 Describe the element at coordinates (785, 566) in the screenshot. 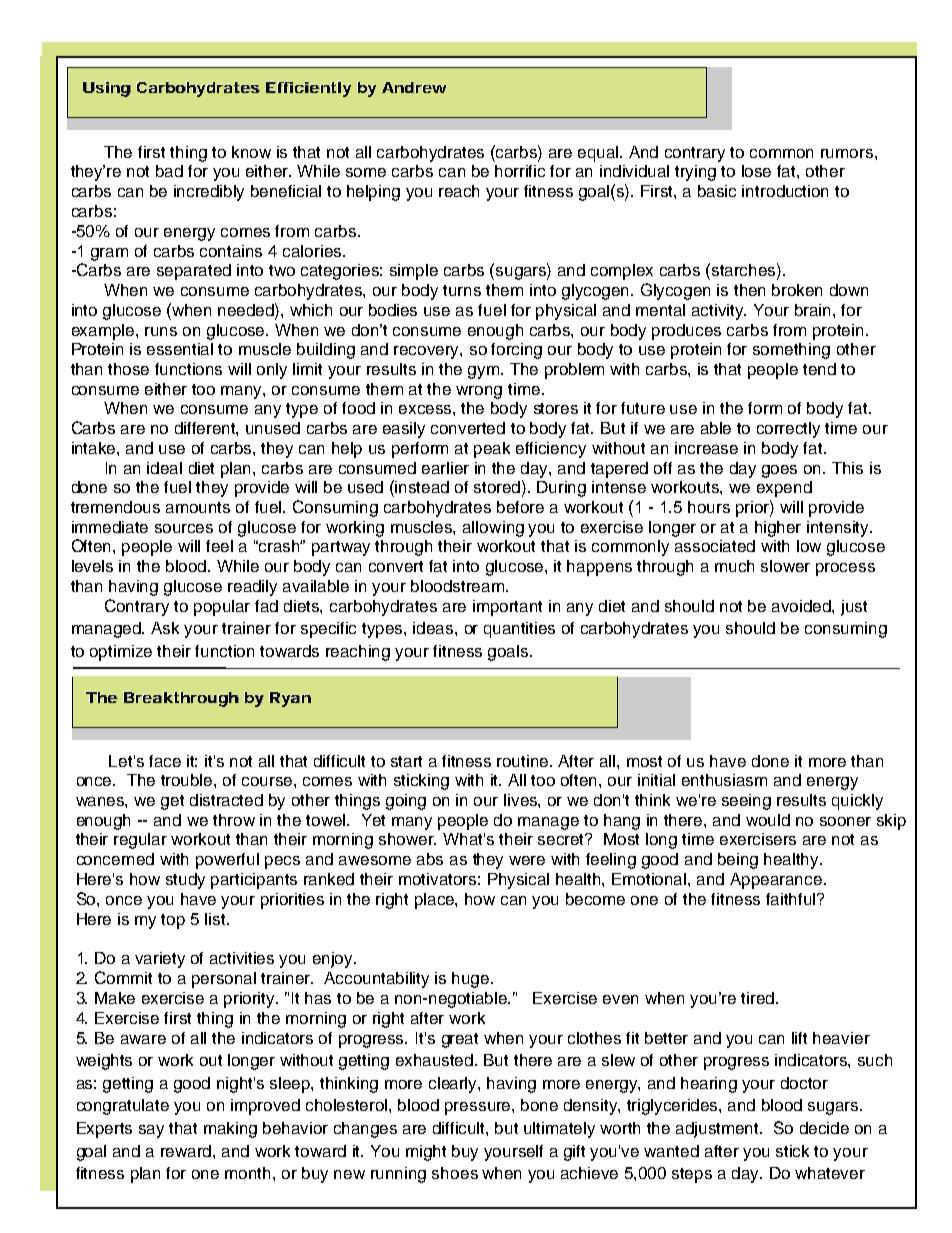

I see `slower` at that location.
